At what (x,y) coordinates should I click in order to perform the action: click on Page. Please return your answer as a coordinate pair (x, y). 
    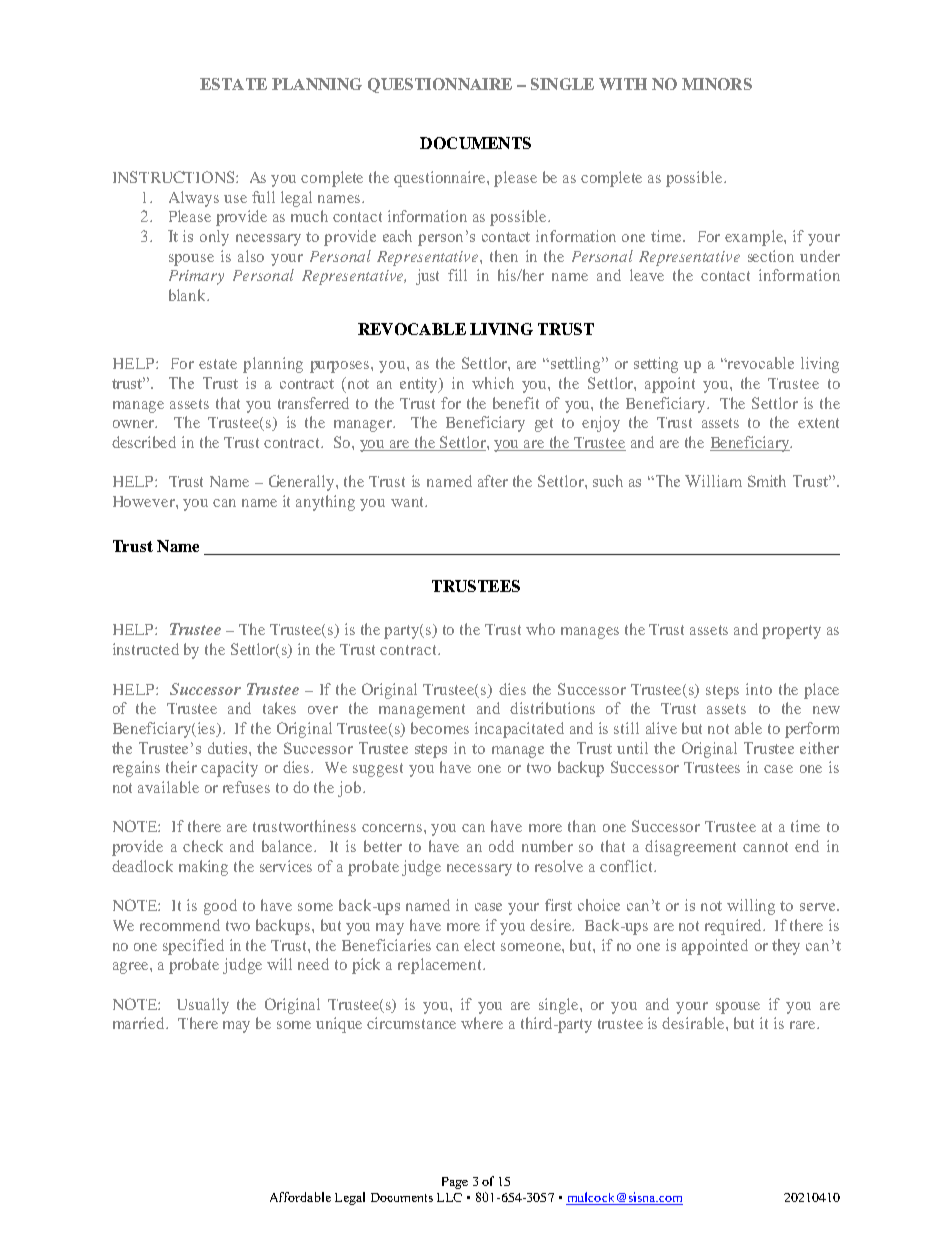
    Looking at the image, I should click on (455, 1183).
